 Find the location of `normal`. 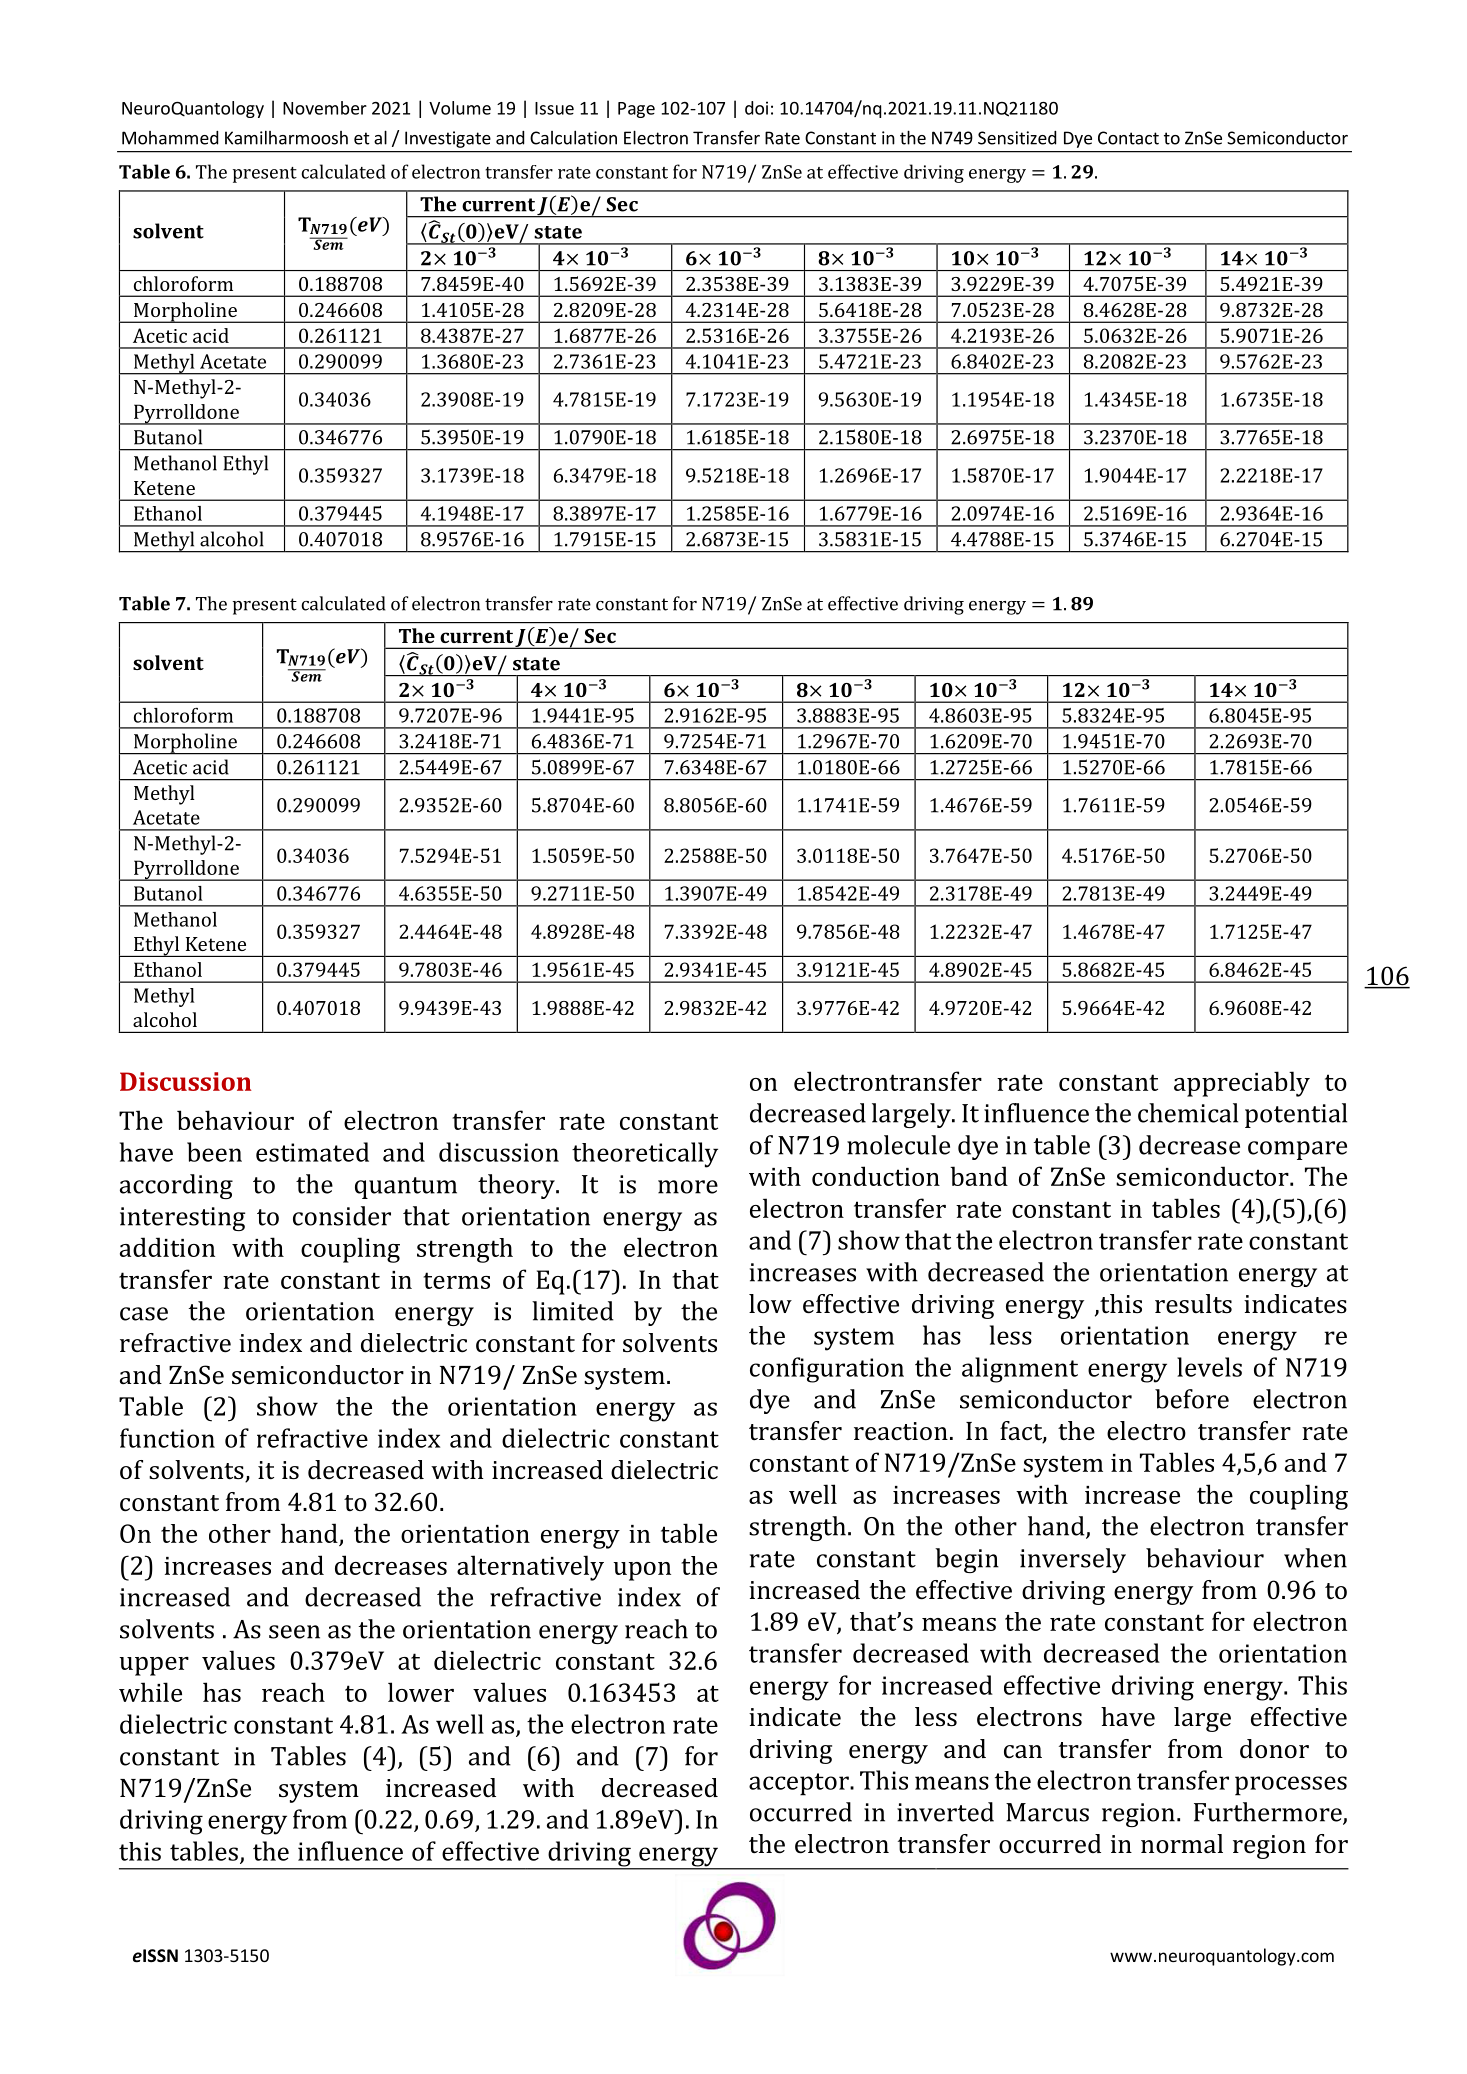

normal is located at coordinates (1182, 1843).
